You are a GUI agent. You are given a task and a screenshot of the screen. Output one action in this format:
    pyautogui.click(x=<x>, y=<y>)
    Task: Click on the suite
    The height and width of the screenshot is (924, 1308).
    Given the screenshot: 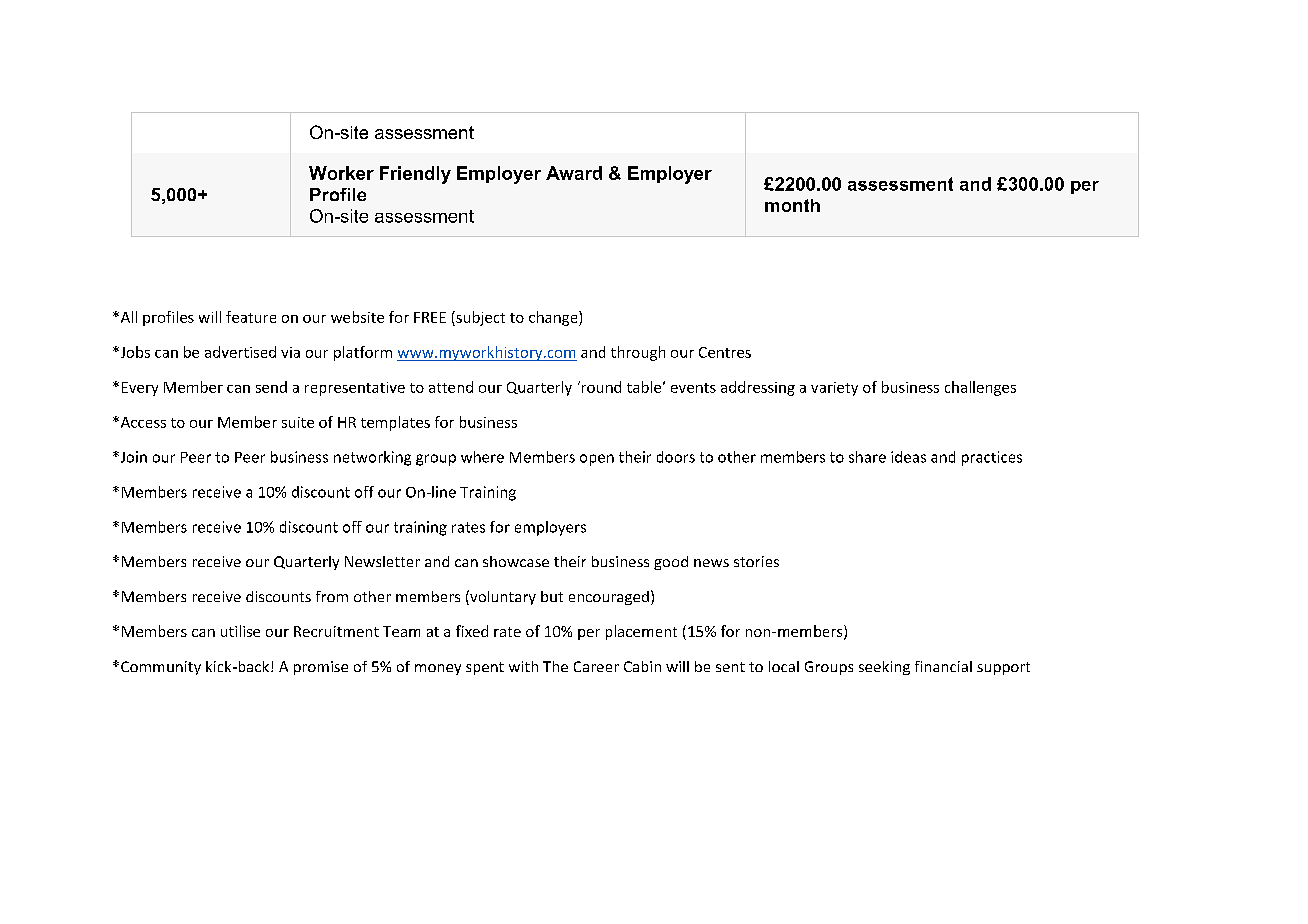 What is the action you would take?
    pyautogui.click(x=298, y=422)
